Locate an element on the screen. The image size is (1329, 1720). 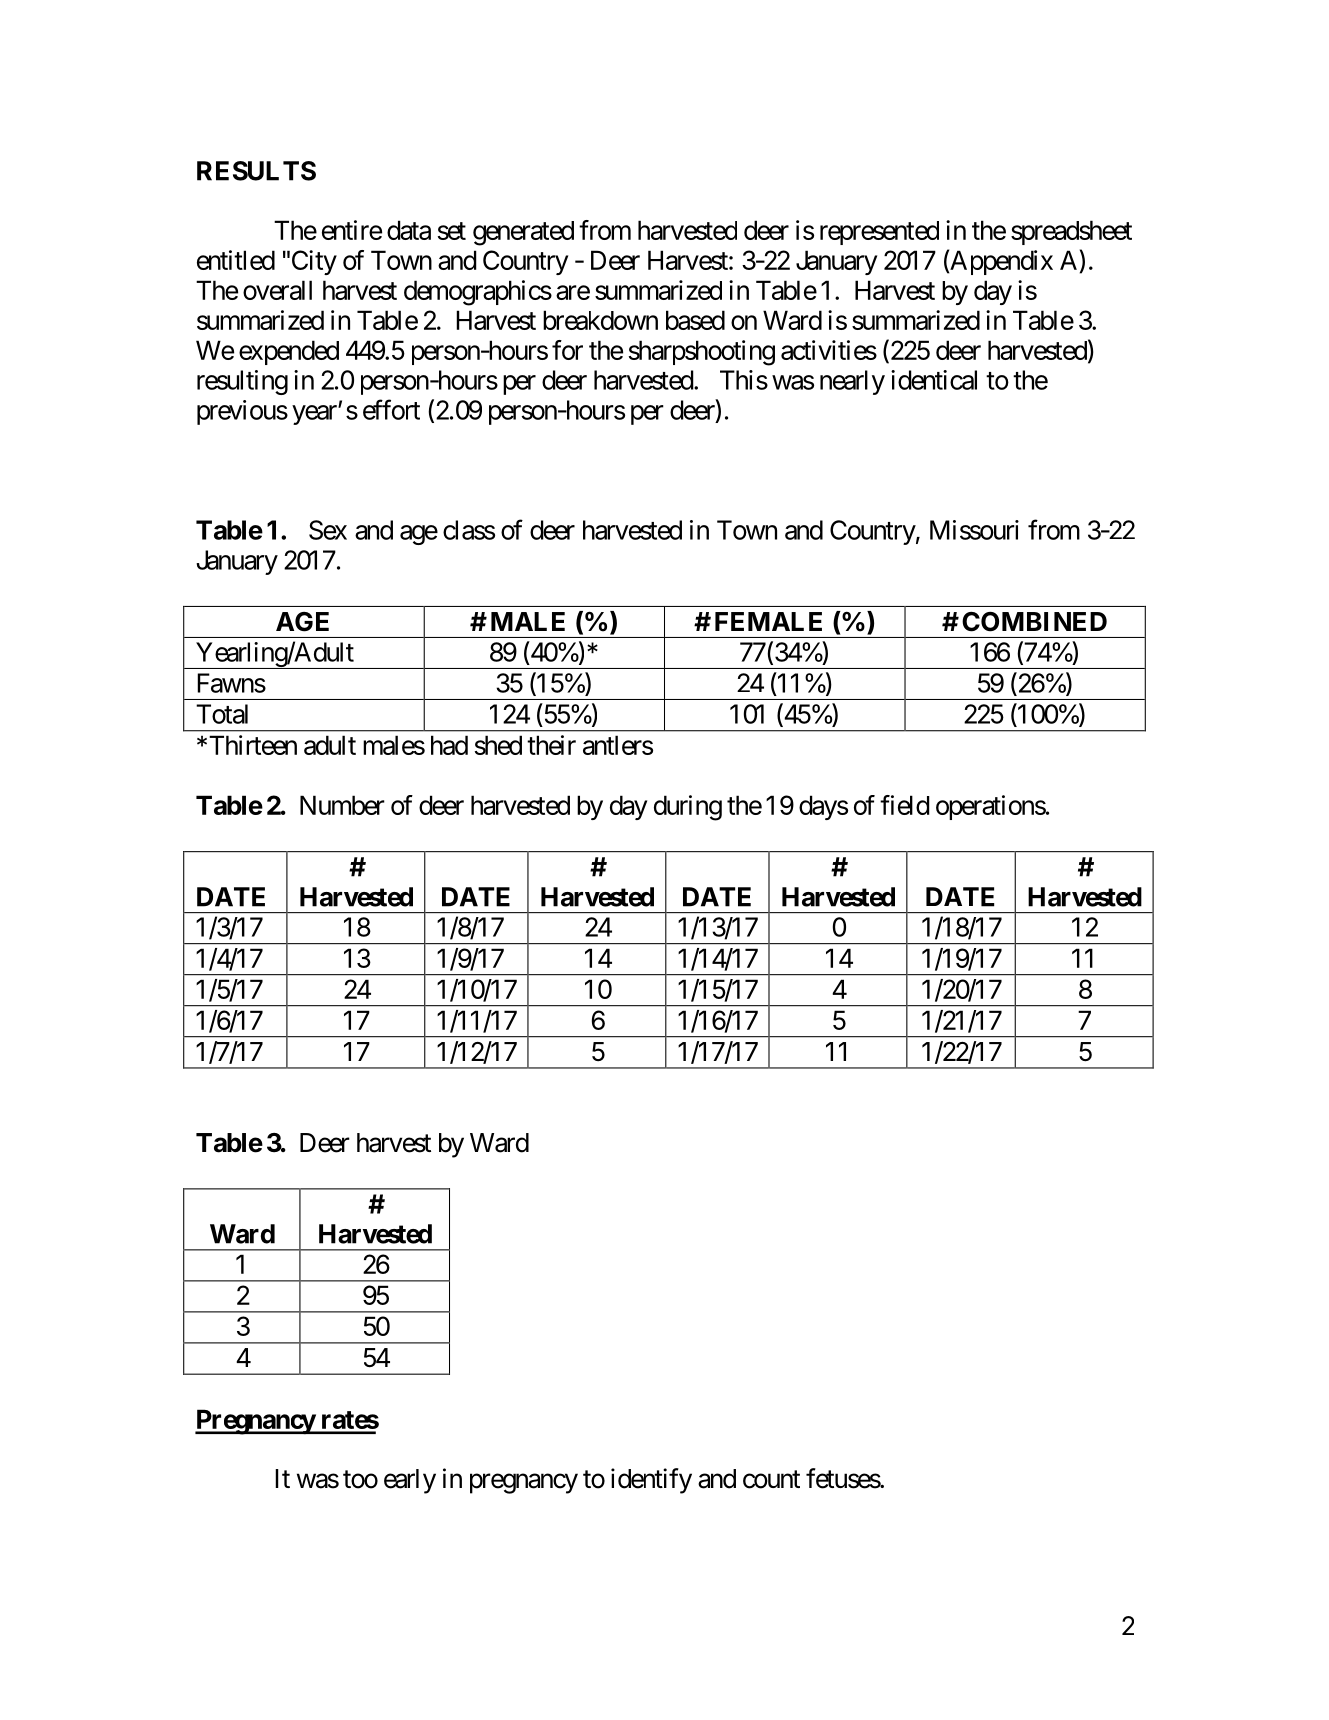
had is located at coordinates (449, 745).
